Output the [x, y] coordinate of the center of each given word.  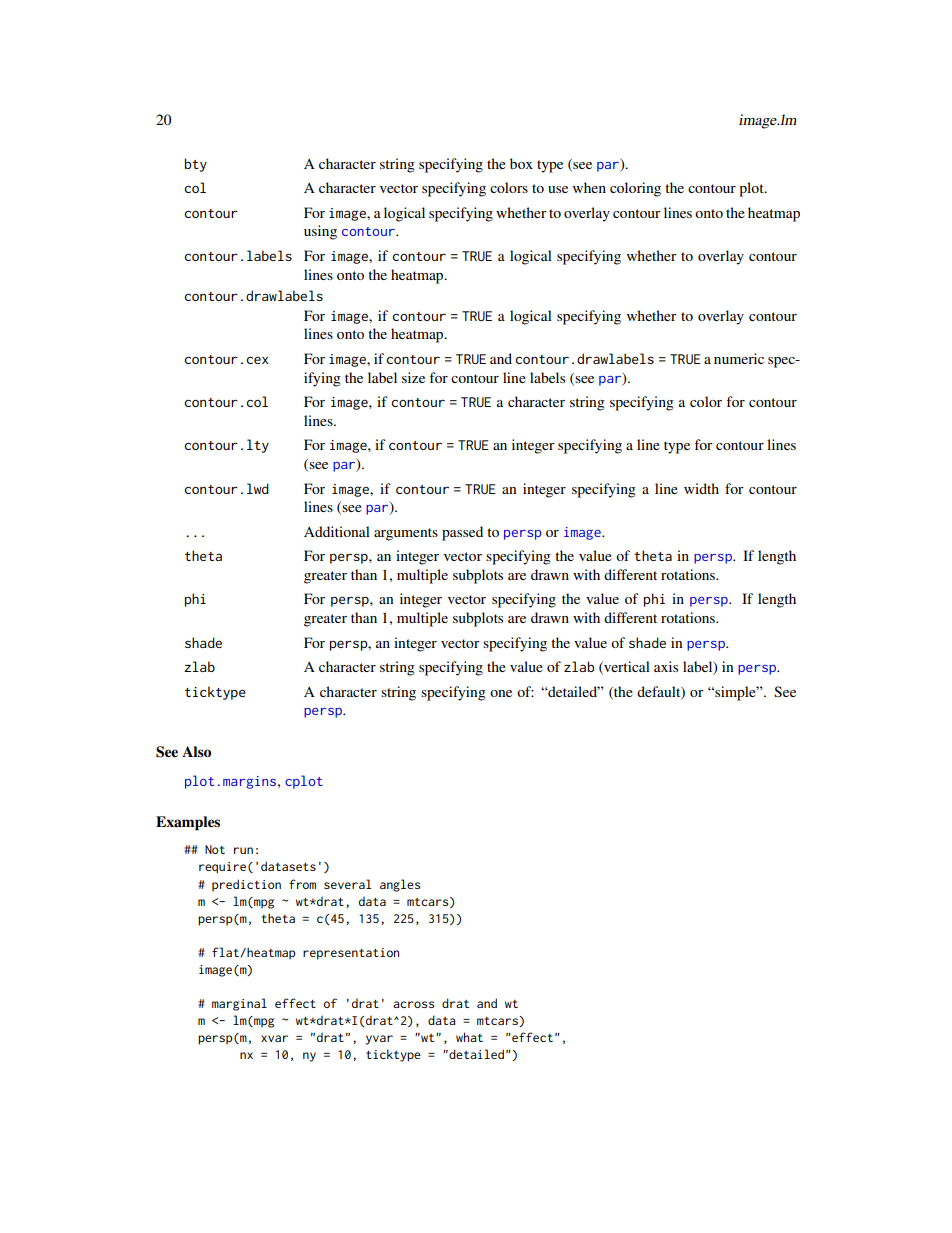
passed [462, 533]
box [521, 163]
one [501, 693]
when [589, 187]
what [469, 1037]
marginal [239, 1004]
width [701, 488]
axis [666, 666]
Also [196, 752]
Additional [337, 531]
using [320, 232]
